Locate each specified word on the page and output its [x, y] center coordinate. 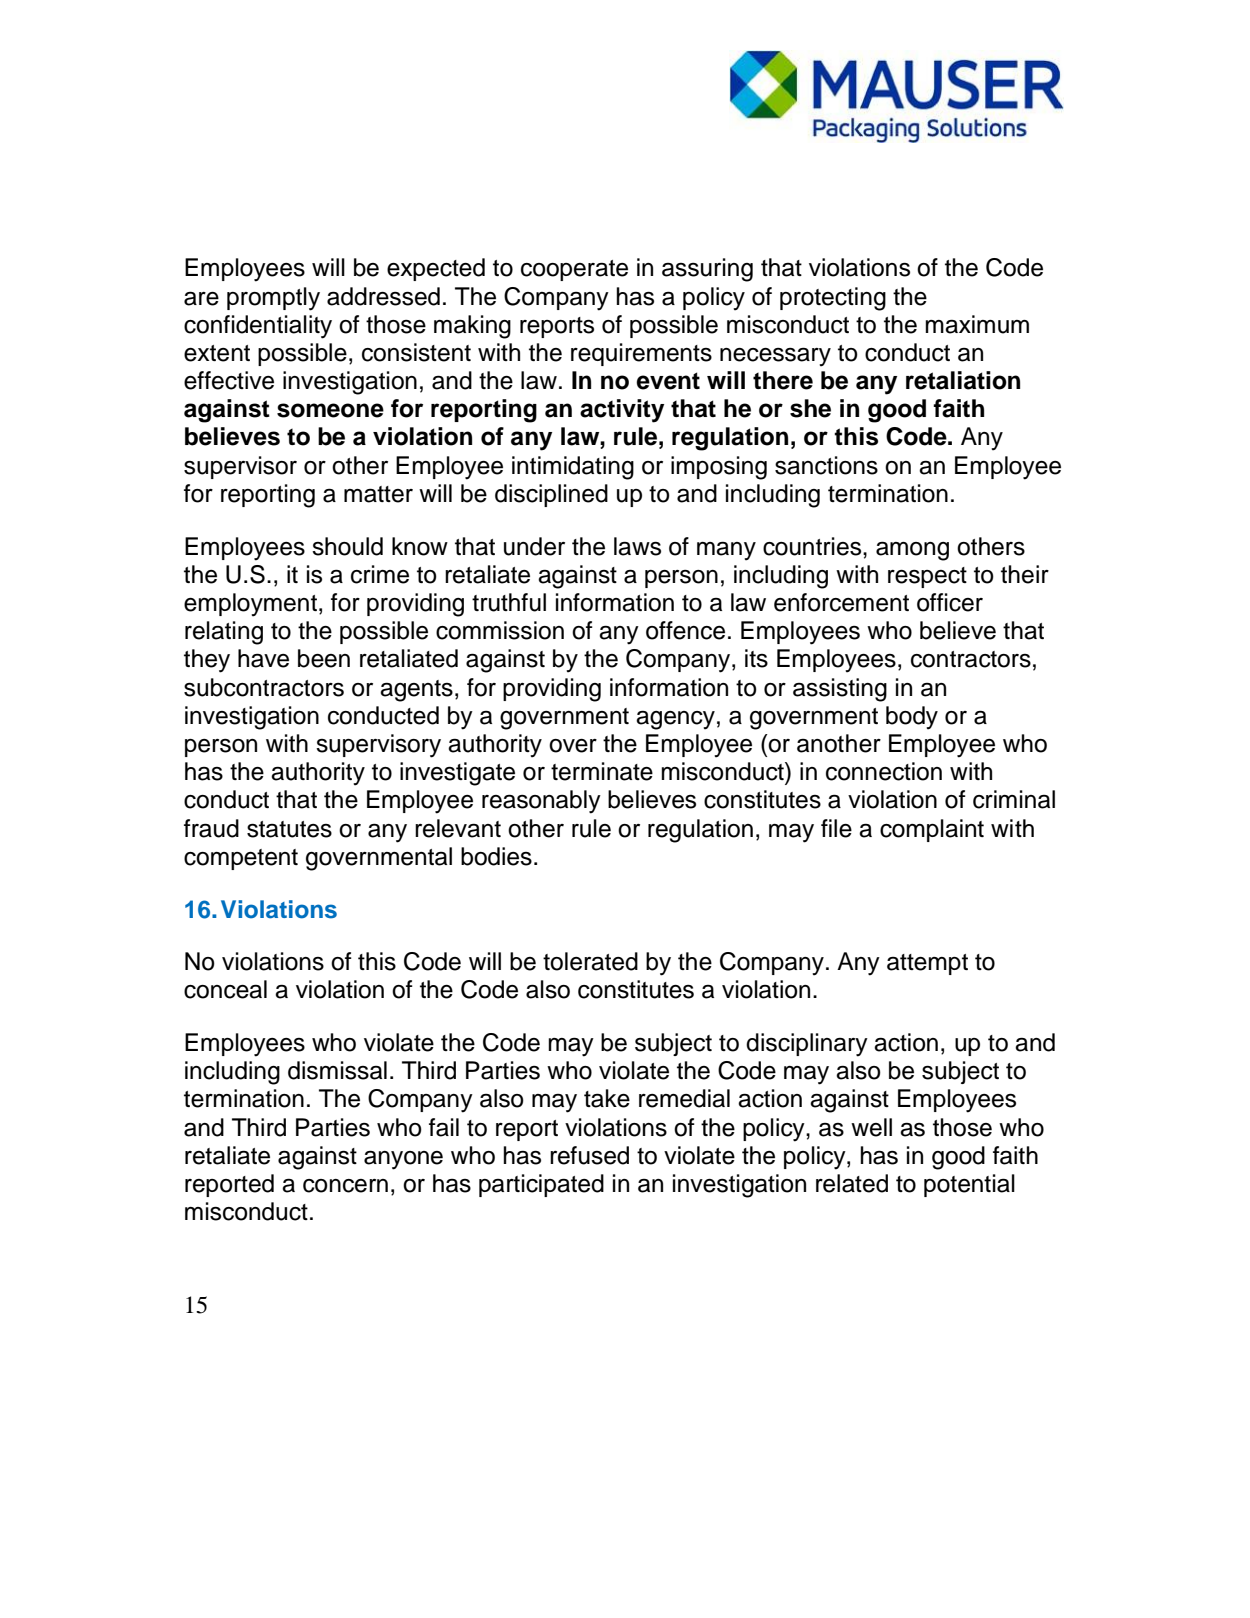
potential [969, 1185]
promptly [273, 299]
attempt [927, 964]
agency [675, 720]
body [912, 718]
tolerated [590, 961]
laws [637, 546]
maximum [977, 324]
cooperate [574, 270]
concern [345, 1186]
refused [589, 1155]
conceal [225, 989]
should [347, 546]
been [324, 658]
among [912, 551]
